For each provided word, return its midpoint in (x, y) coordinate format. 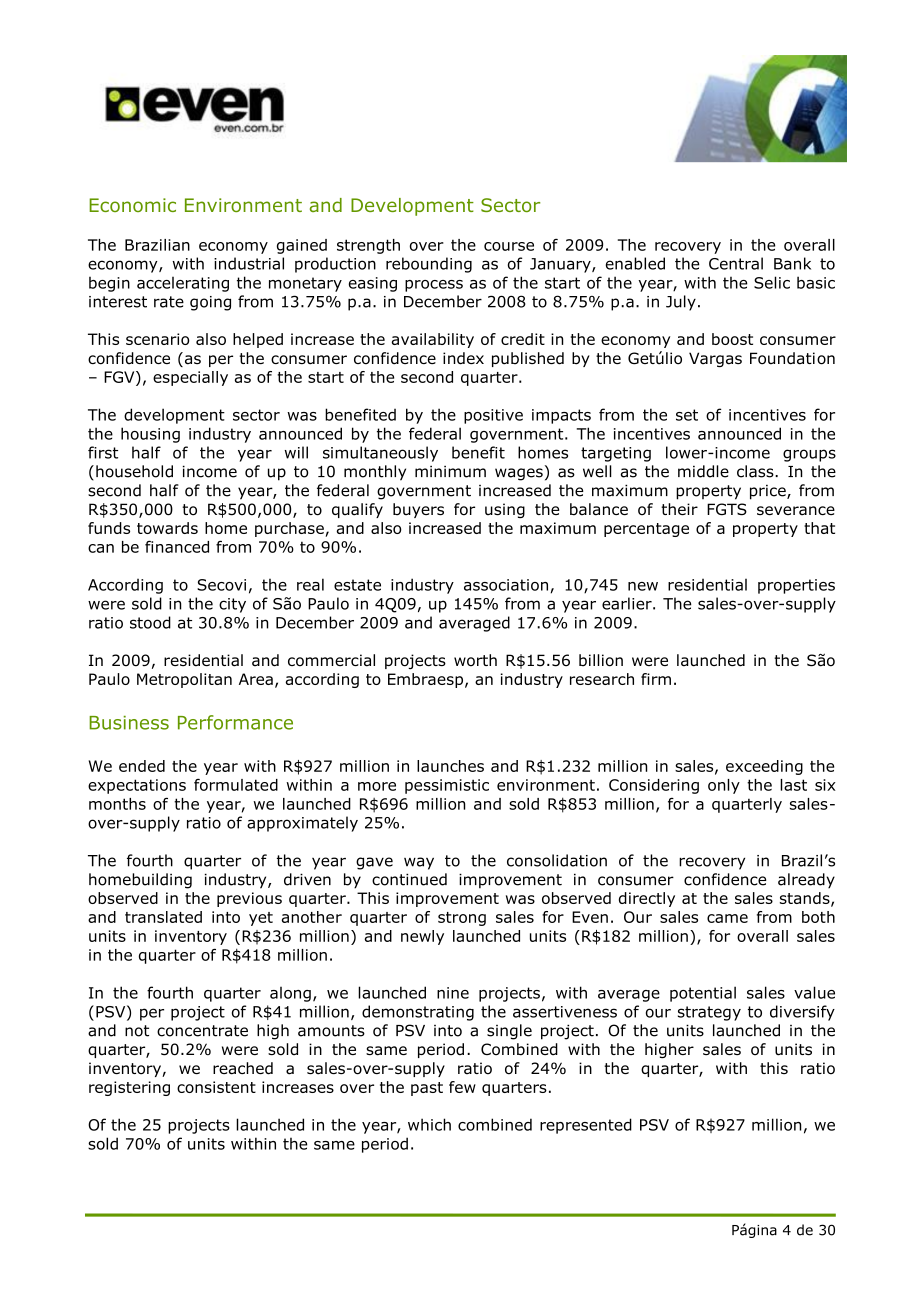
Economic (132, 205)
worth (475, 660)
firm (656, 679)
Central (736, 263)
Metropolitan (184, 680)
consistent (216, 1087)
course (509, 246)
